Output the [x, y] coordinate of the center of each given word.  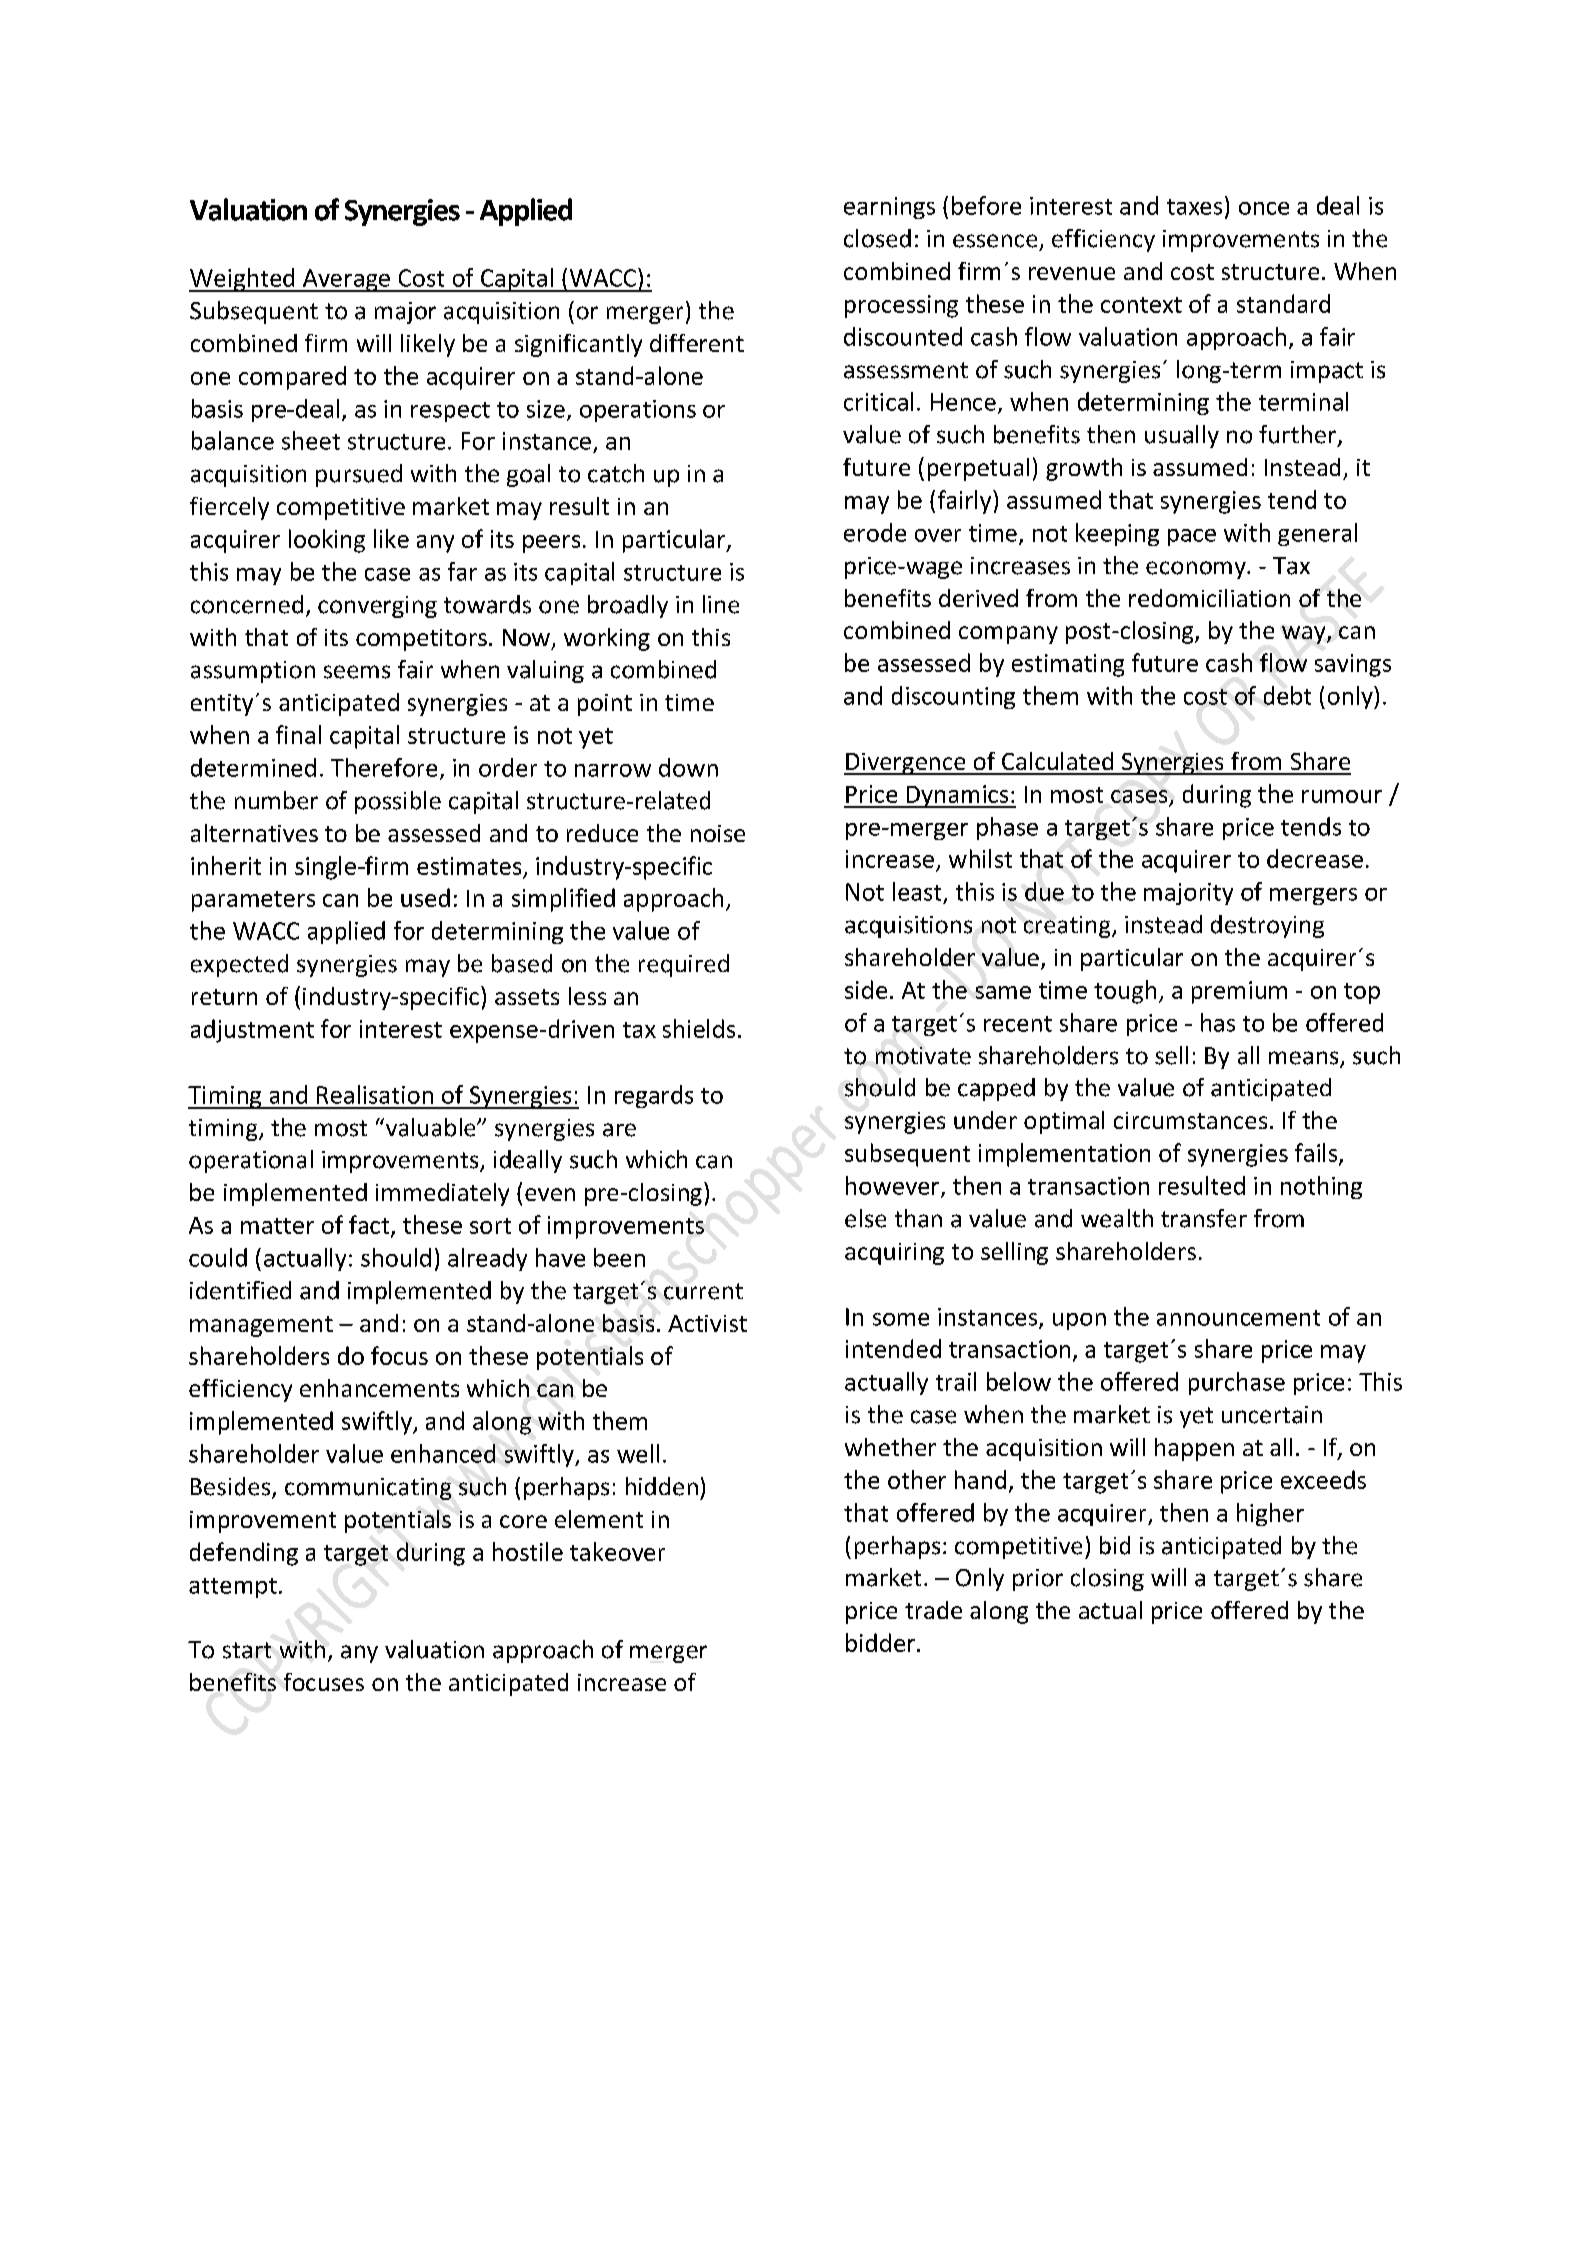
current [703, 1291]
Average [346, 280]
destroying [1267, 926]
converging [377, 607]
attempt [233, 1588]
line [721, 604]
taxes [1194, 207]
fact [370, 1225]
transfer [1204, 1218]
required [684, 965]
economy [1197, 570]
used [425, 897]
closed [877, 238]
